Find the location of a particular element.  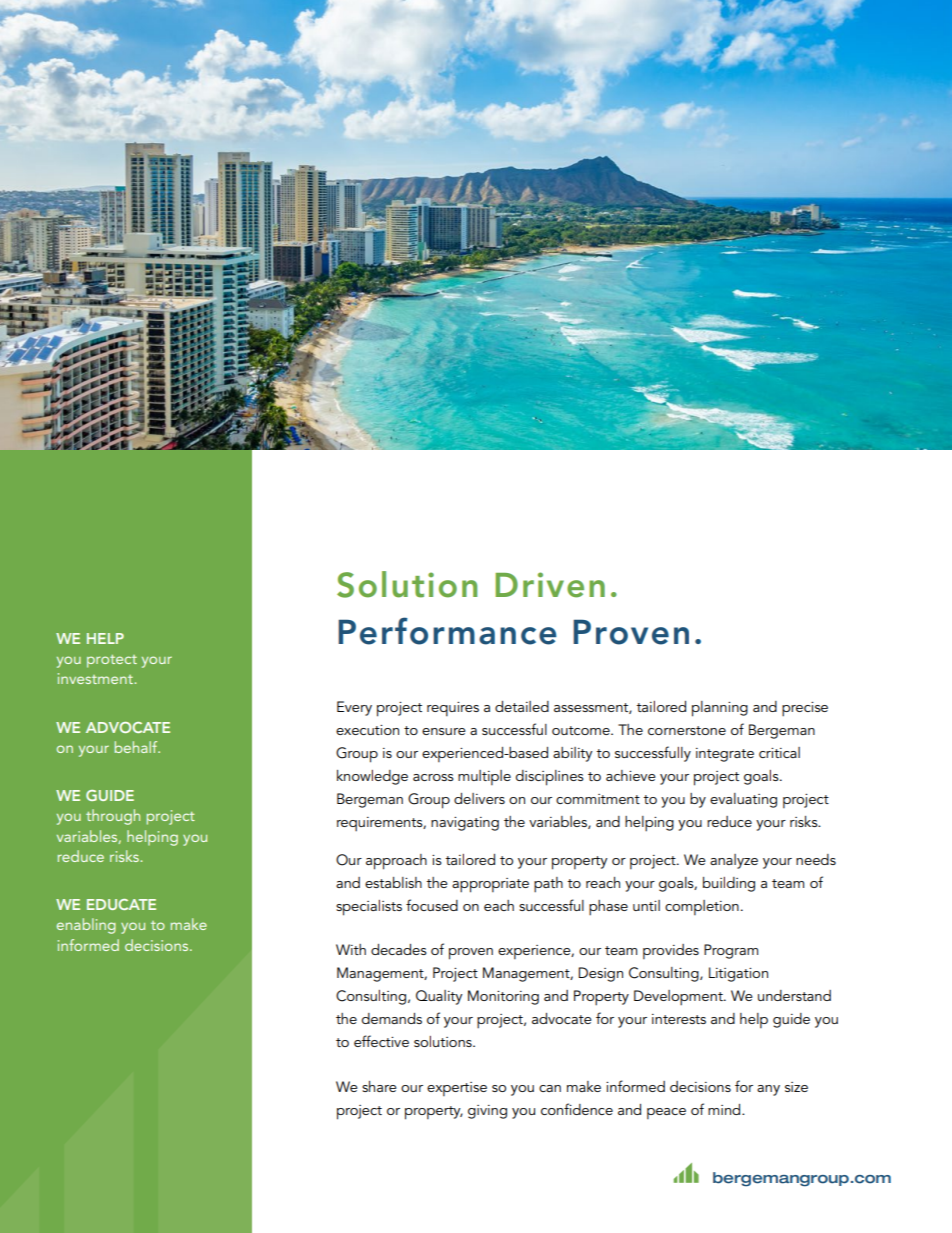

mind is located at coordinates (725, 1109).
